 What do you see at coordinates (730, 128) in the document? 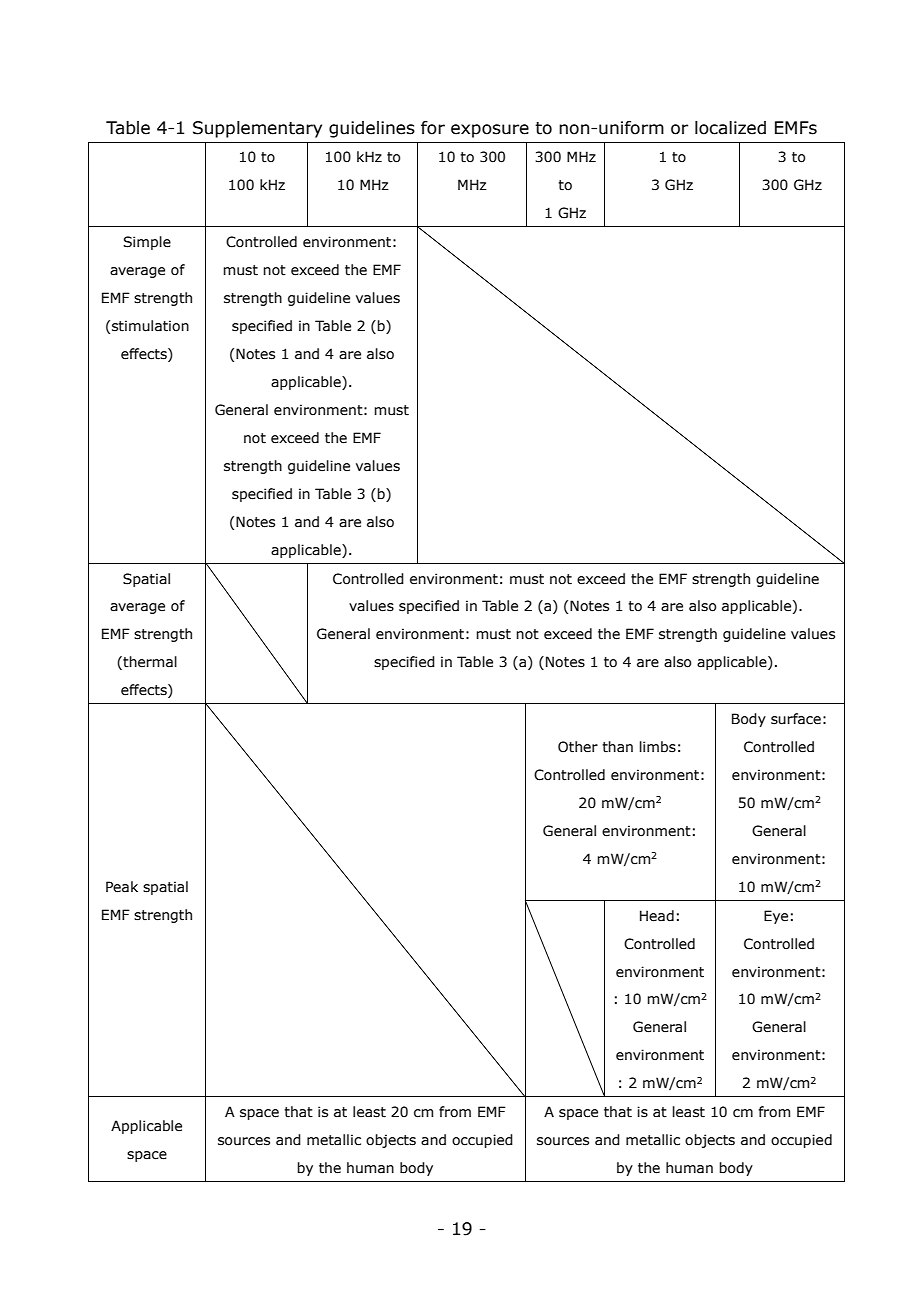
I see `localized` at bounding box center [730, 128].
